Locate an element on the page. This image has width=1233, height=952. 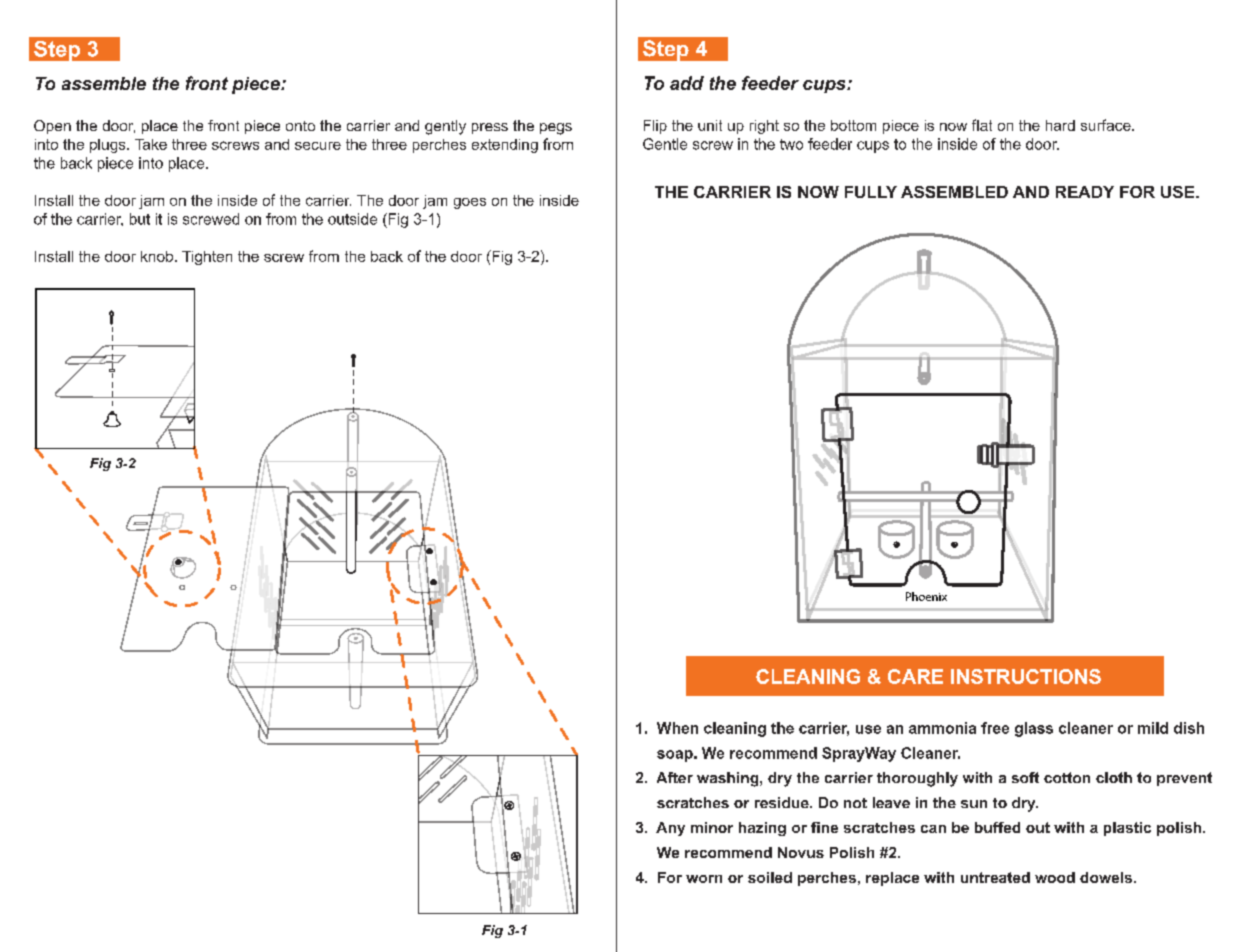
hard is located at coordinates (1060, 125).
